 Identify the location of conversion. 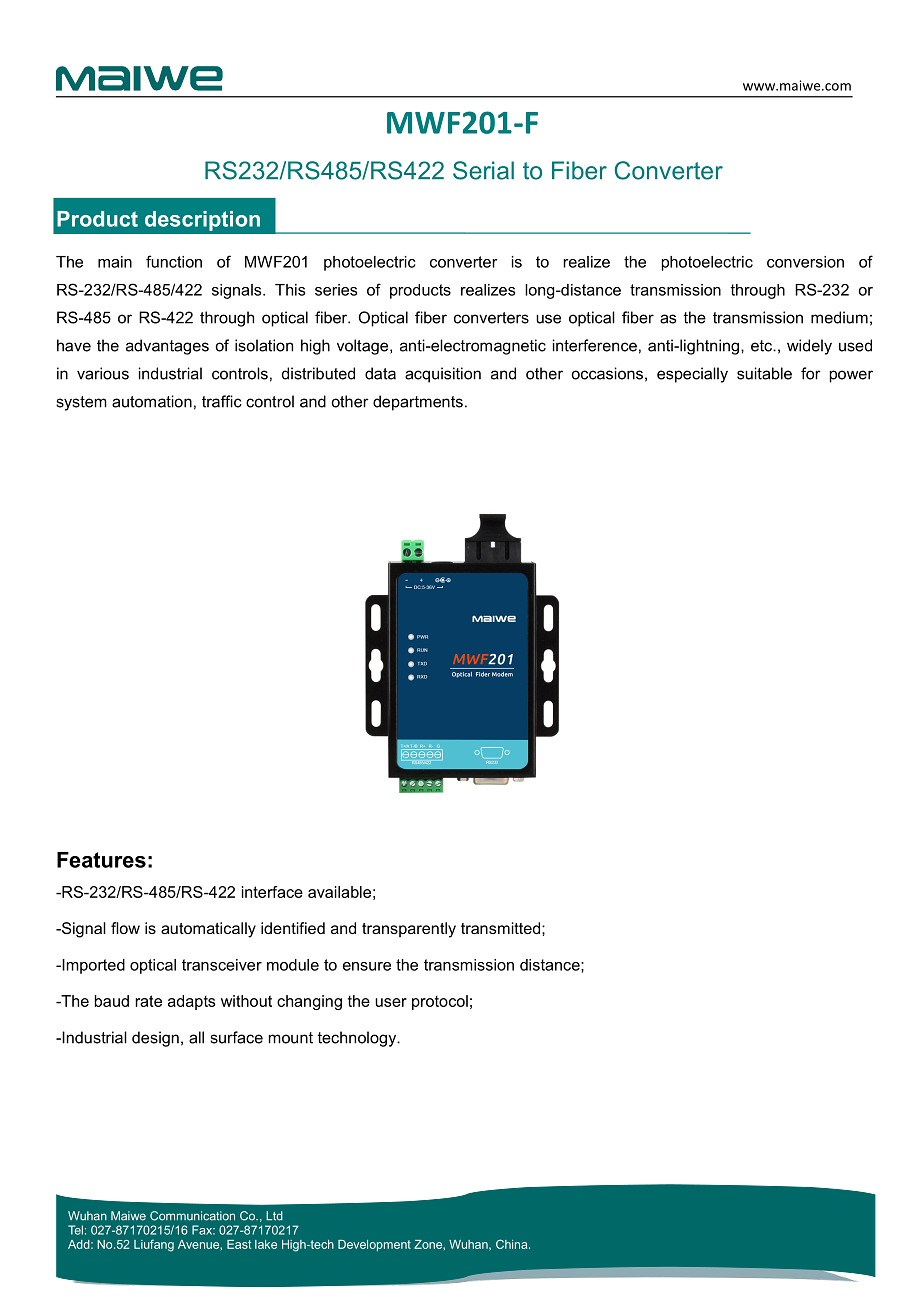
(805, 262).
